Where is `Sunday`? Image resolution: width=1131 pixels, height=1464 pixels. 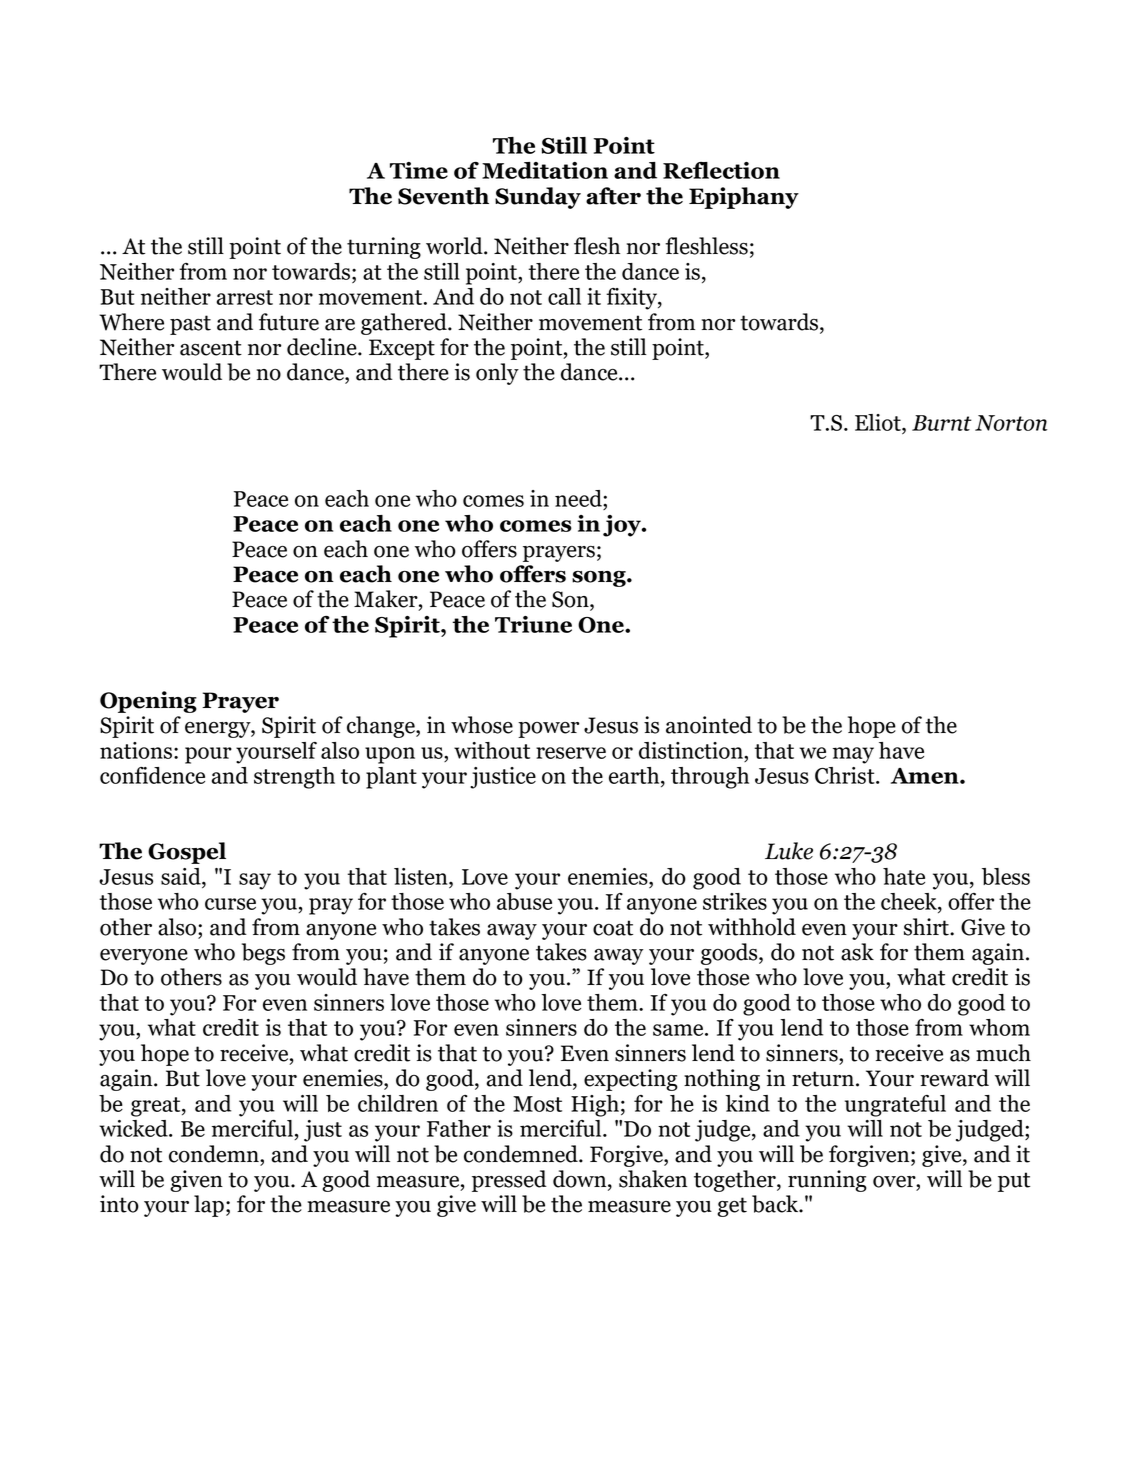
Sunday is located at coordinates (538, 198).
